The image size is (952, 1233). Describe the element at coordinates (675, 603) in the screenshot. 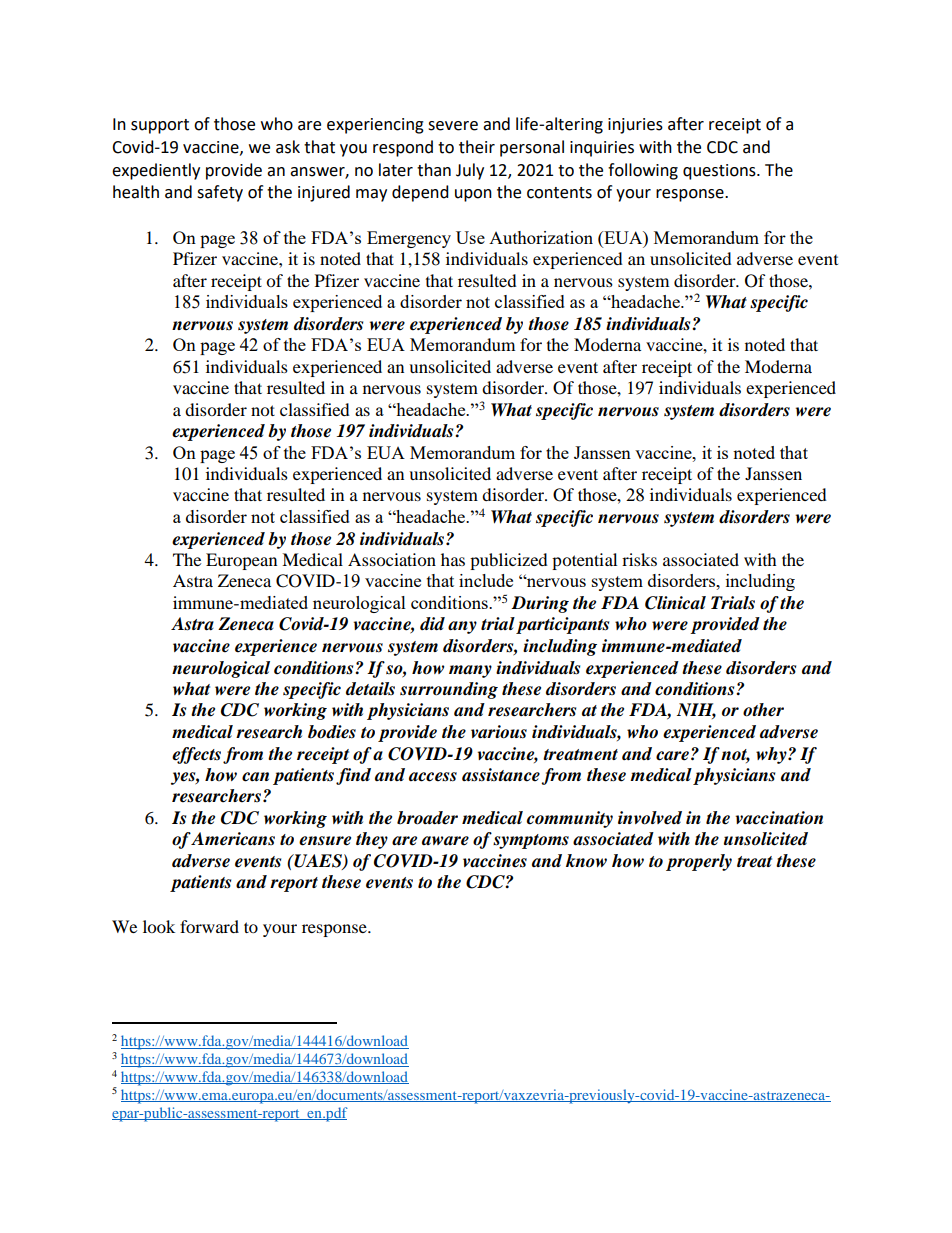

I see `Clinical` at that location.
